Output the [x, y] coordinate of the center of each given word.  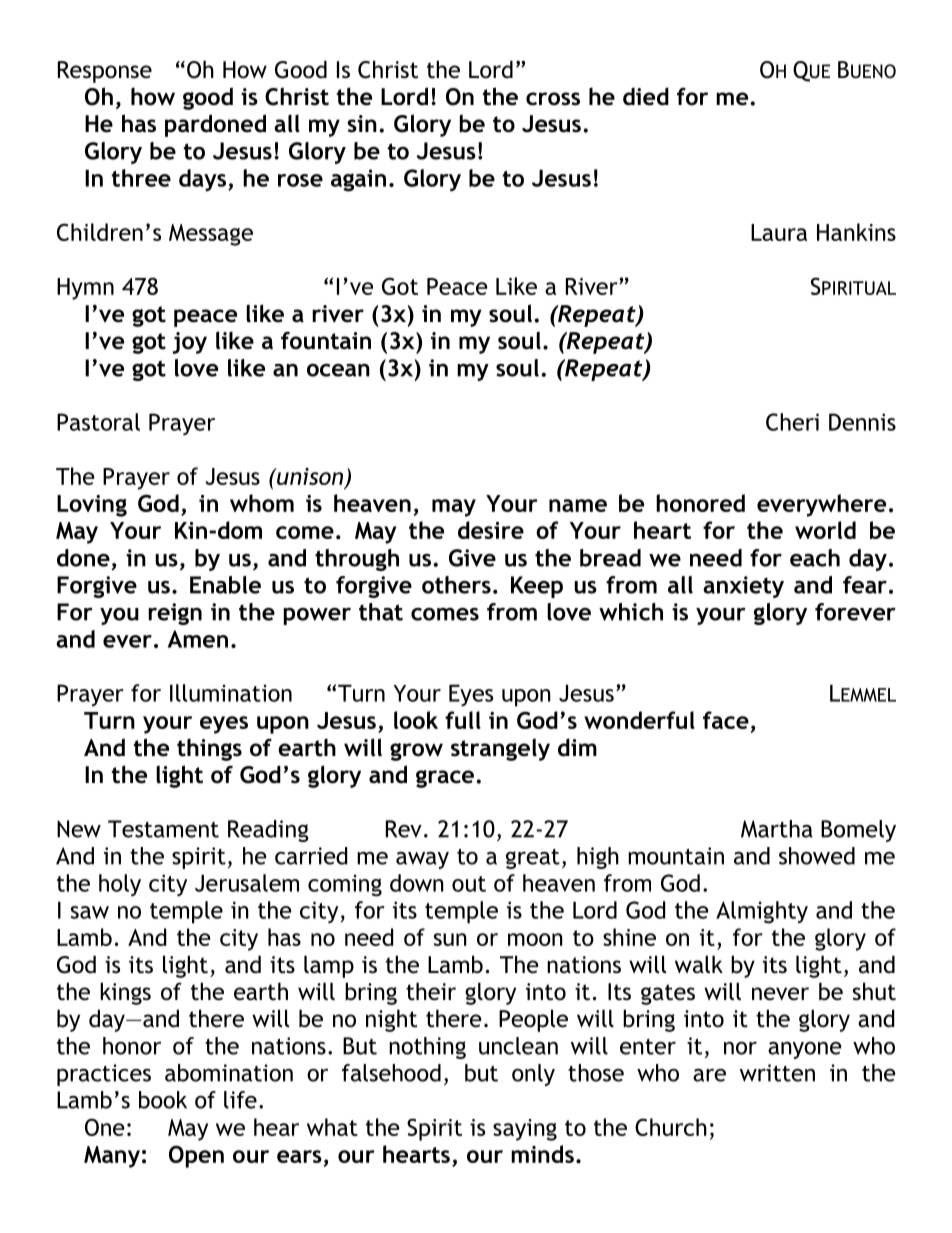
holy [120, 885]
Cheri [792, 422]
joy [190, 343]
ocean [338, 370]
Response [105, 72]
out [469, 884]
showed [817, 856]
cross [553, 99]
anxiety [743, 587]
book [163, 1100]
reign [175, 614]
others [456, 585]
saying [525, 1130]
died [646, 96]
